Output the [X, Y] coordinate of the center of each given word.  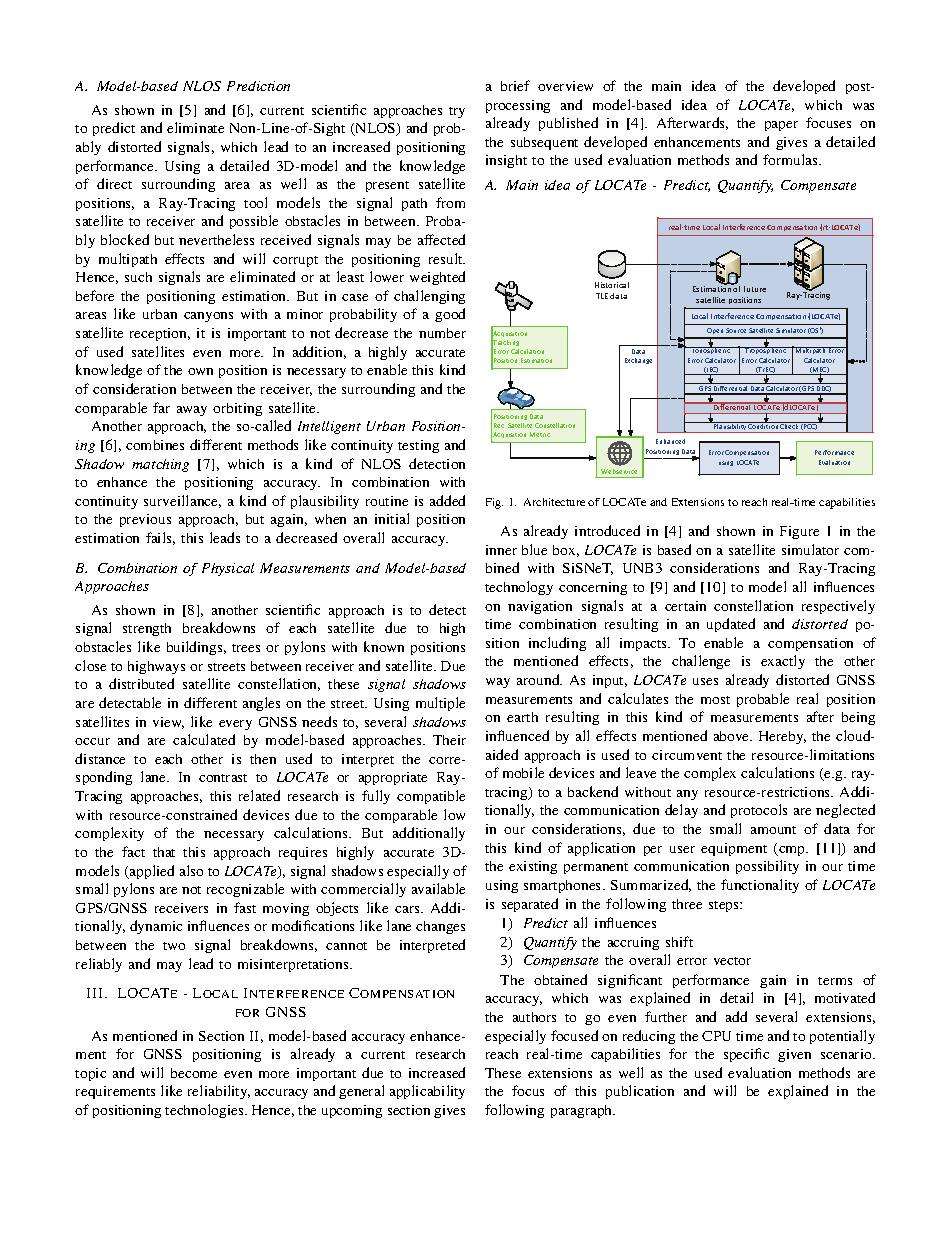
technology [519, 588]
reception [160, 334]
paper [781, 126]
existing [533, 867]
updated [731, 625]
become [194, 1073]
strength [147, 629]
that [164, 852]
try [457, 112]
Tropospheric [766, 350]
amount [773, 830]
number [442, 333]
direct [114, 183]
